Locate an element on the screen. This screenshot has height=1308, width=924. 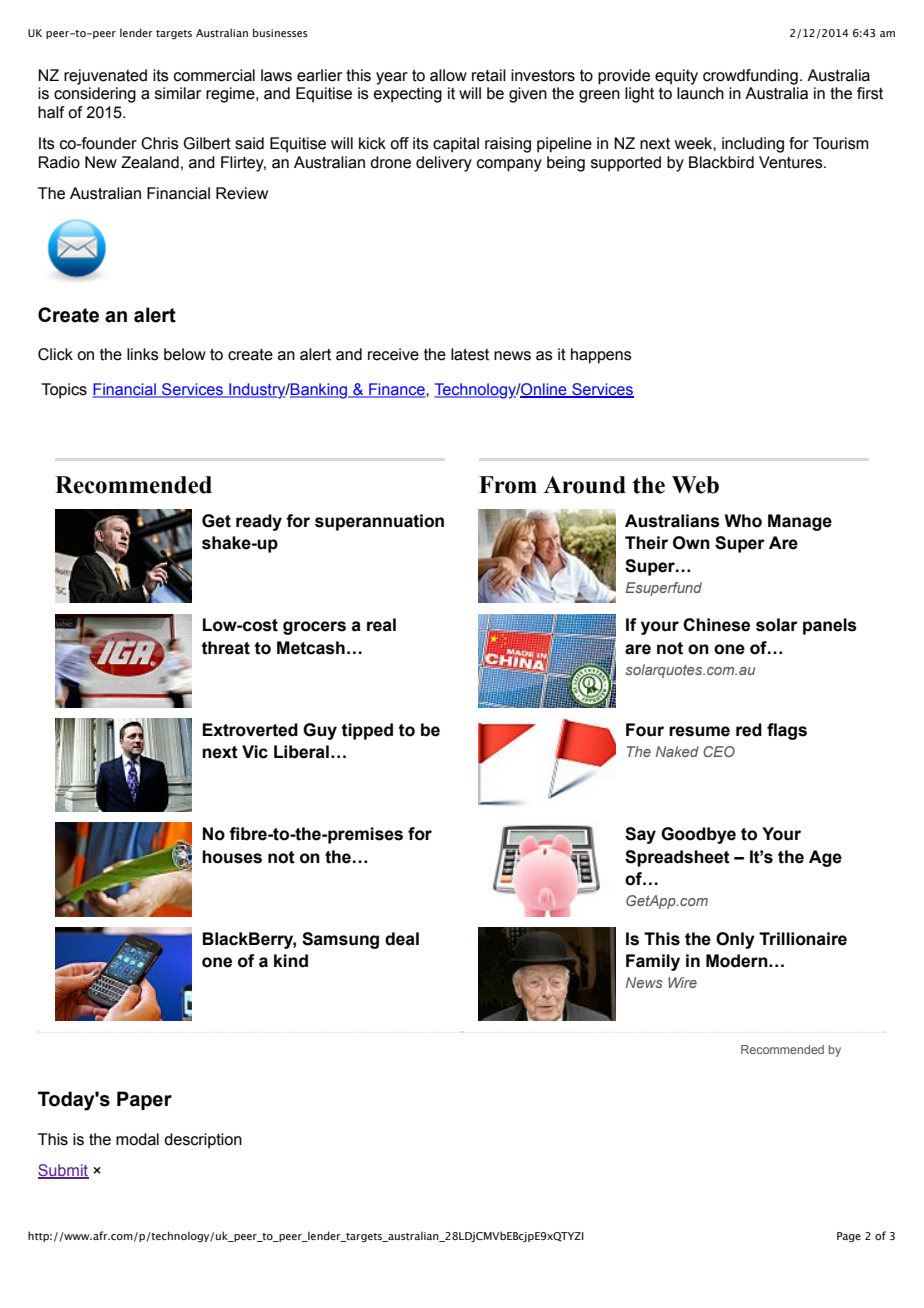
description is located at coordinates (203, 1141).
